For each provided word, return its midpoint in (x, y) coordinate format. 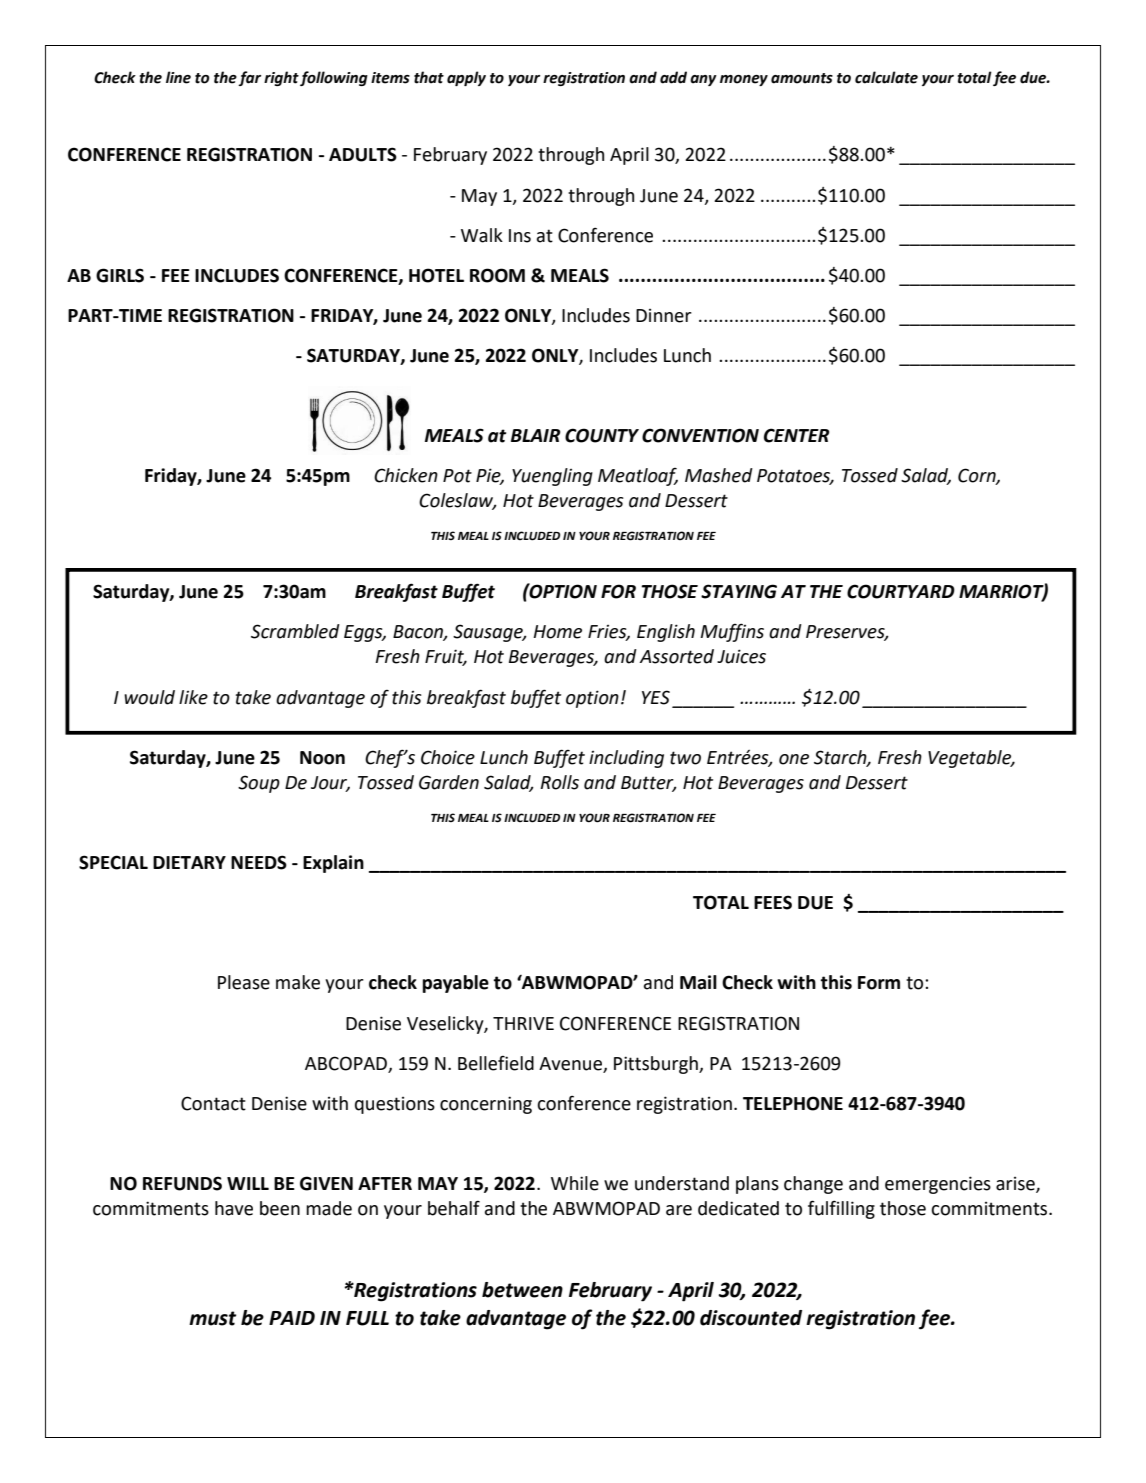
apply (466, 78)
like (193, 697)
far (249, 78)
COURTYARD (901, 591)
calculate (886, 77)
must (212, 1318)
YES (656, 697)
